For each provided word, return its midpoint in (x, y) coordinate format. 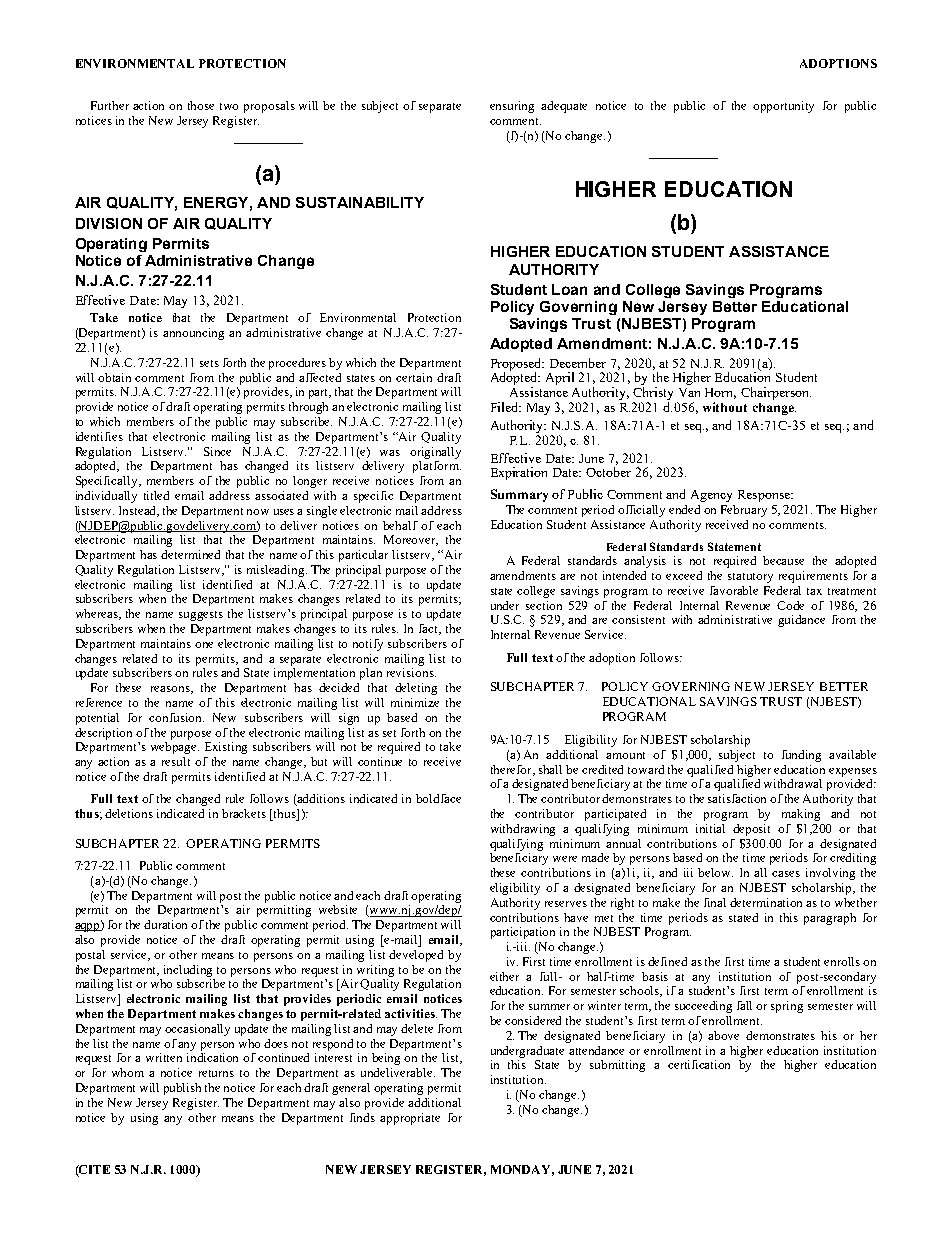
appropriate (410, 1119)
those (201, 105)
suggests (201, 616)
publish (182, 1089)
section (544, 605)
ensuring (512, 107)
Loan (569, 289)
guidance (801, 621)
